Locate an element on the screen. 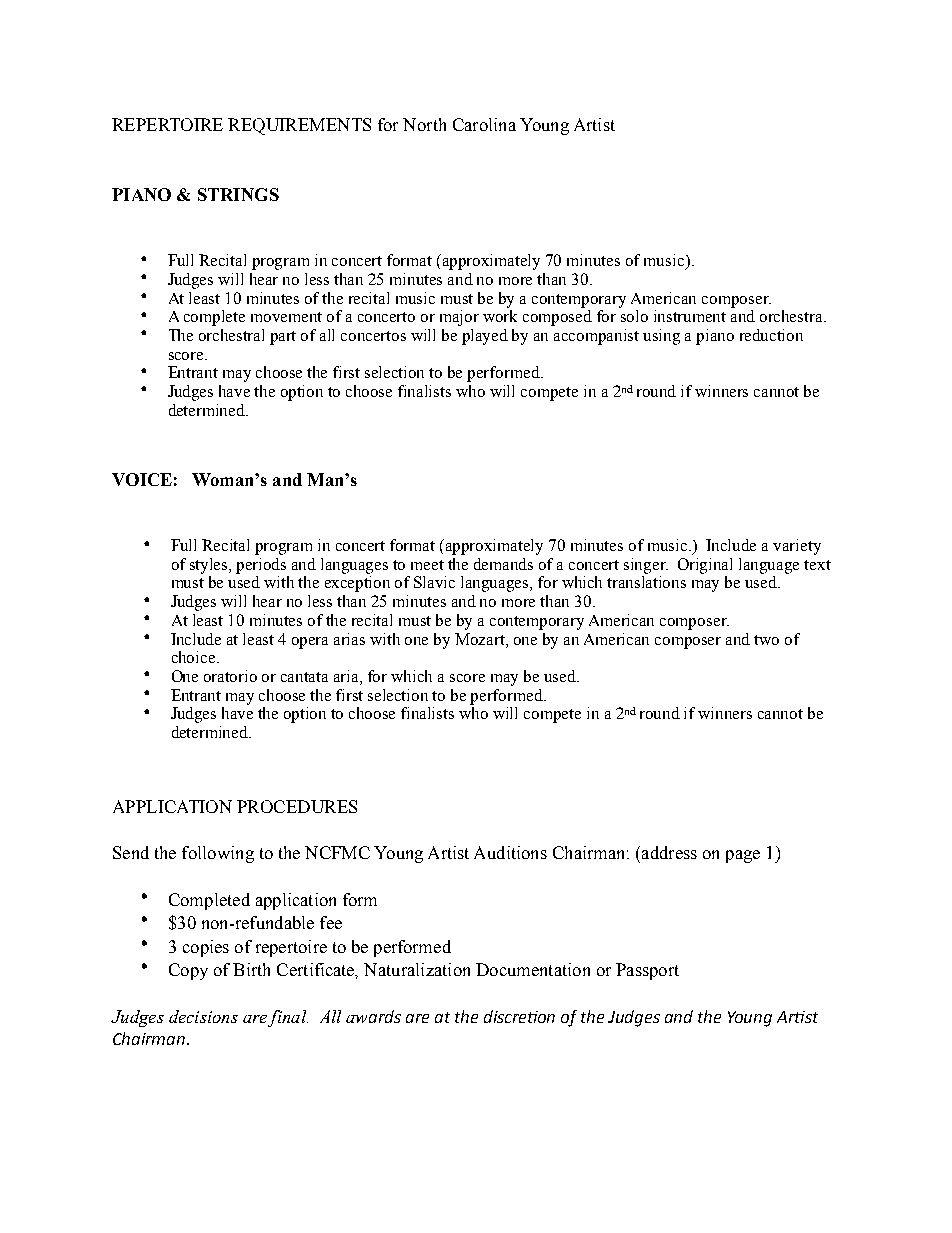 The height and width of the screenshot is (1233, 952). Original is located at coordinates (705, 566).
